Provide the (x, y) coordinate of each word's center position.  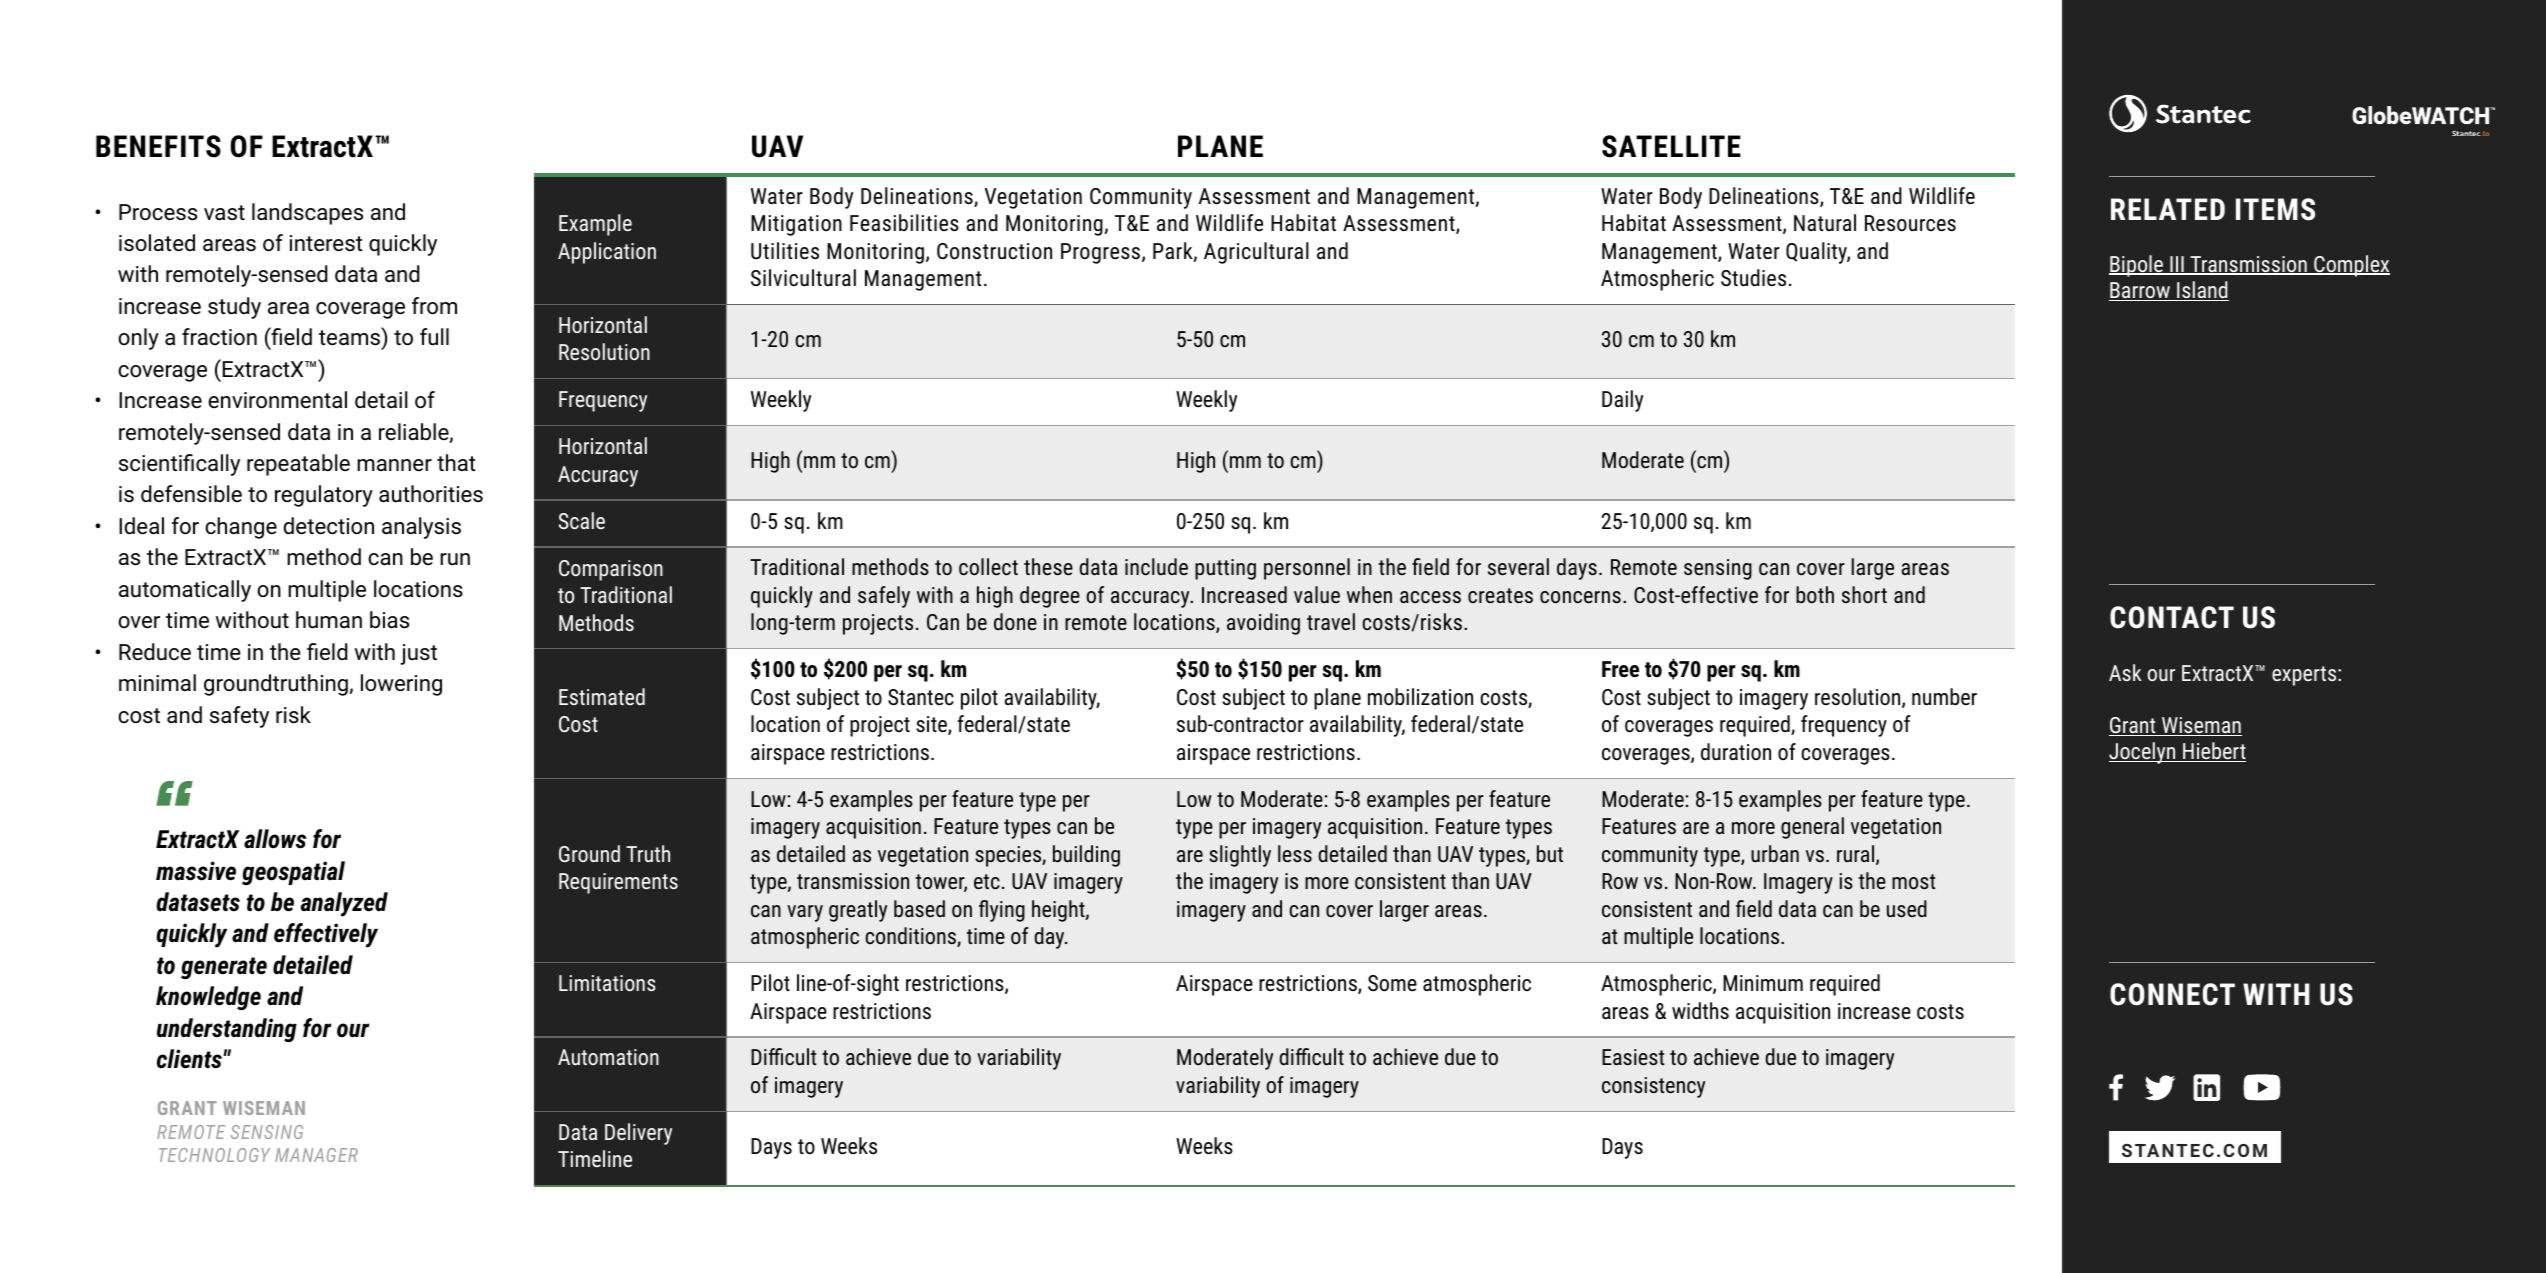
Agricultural (1256, 253)
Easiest (1633, 1057)
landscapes (307, 214)
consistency (1653, 1087)
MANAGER (316, 1155)
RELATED (2168, 209)
